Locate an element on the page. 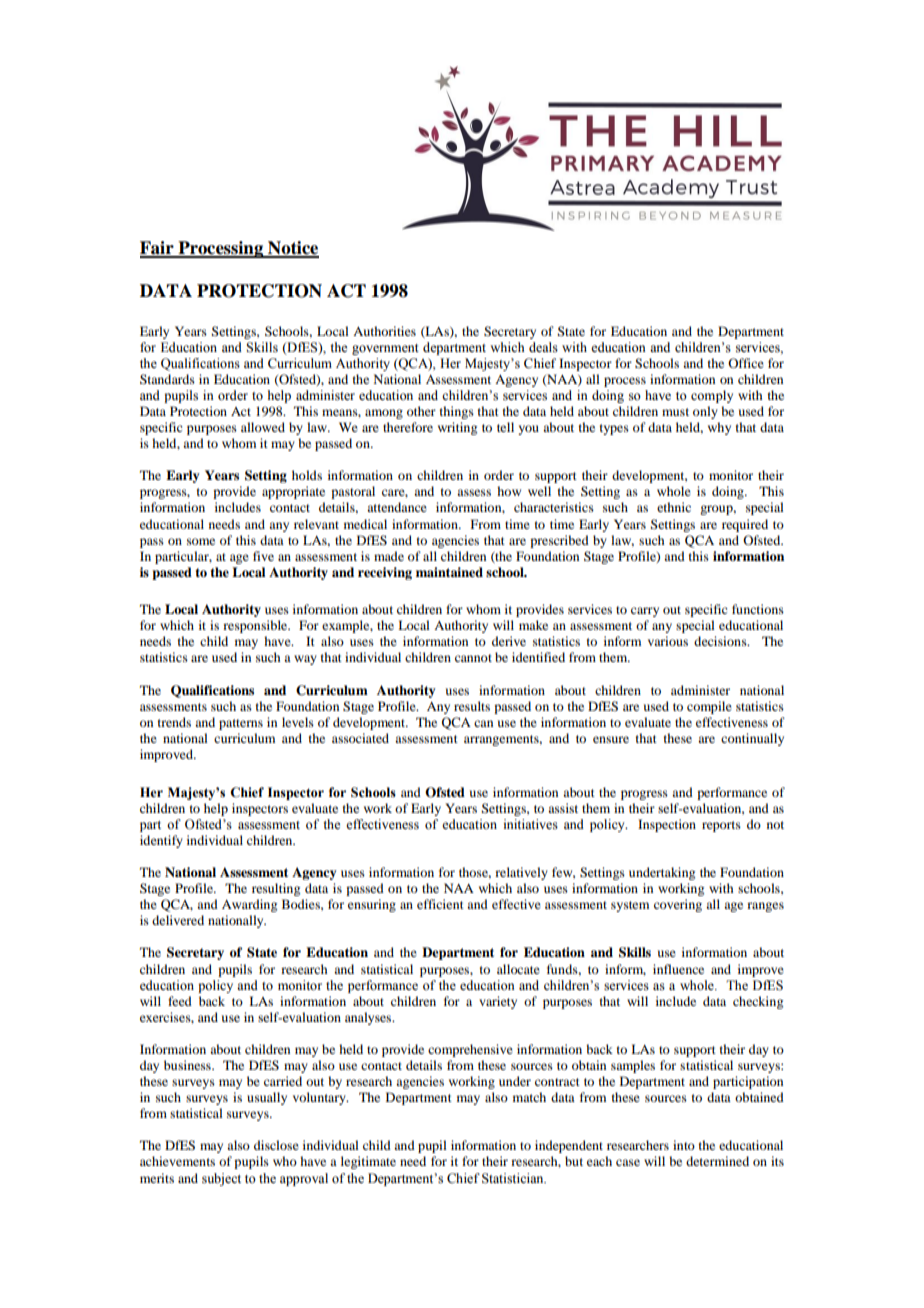  Notice is located at coordinates (292, 249).
